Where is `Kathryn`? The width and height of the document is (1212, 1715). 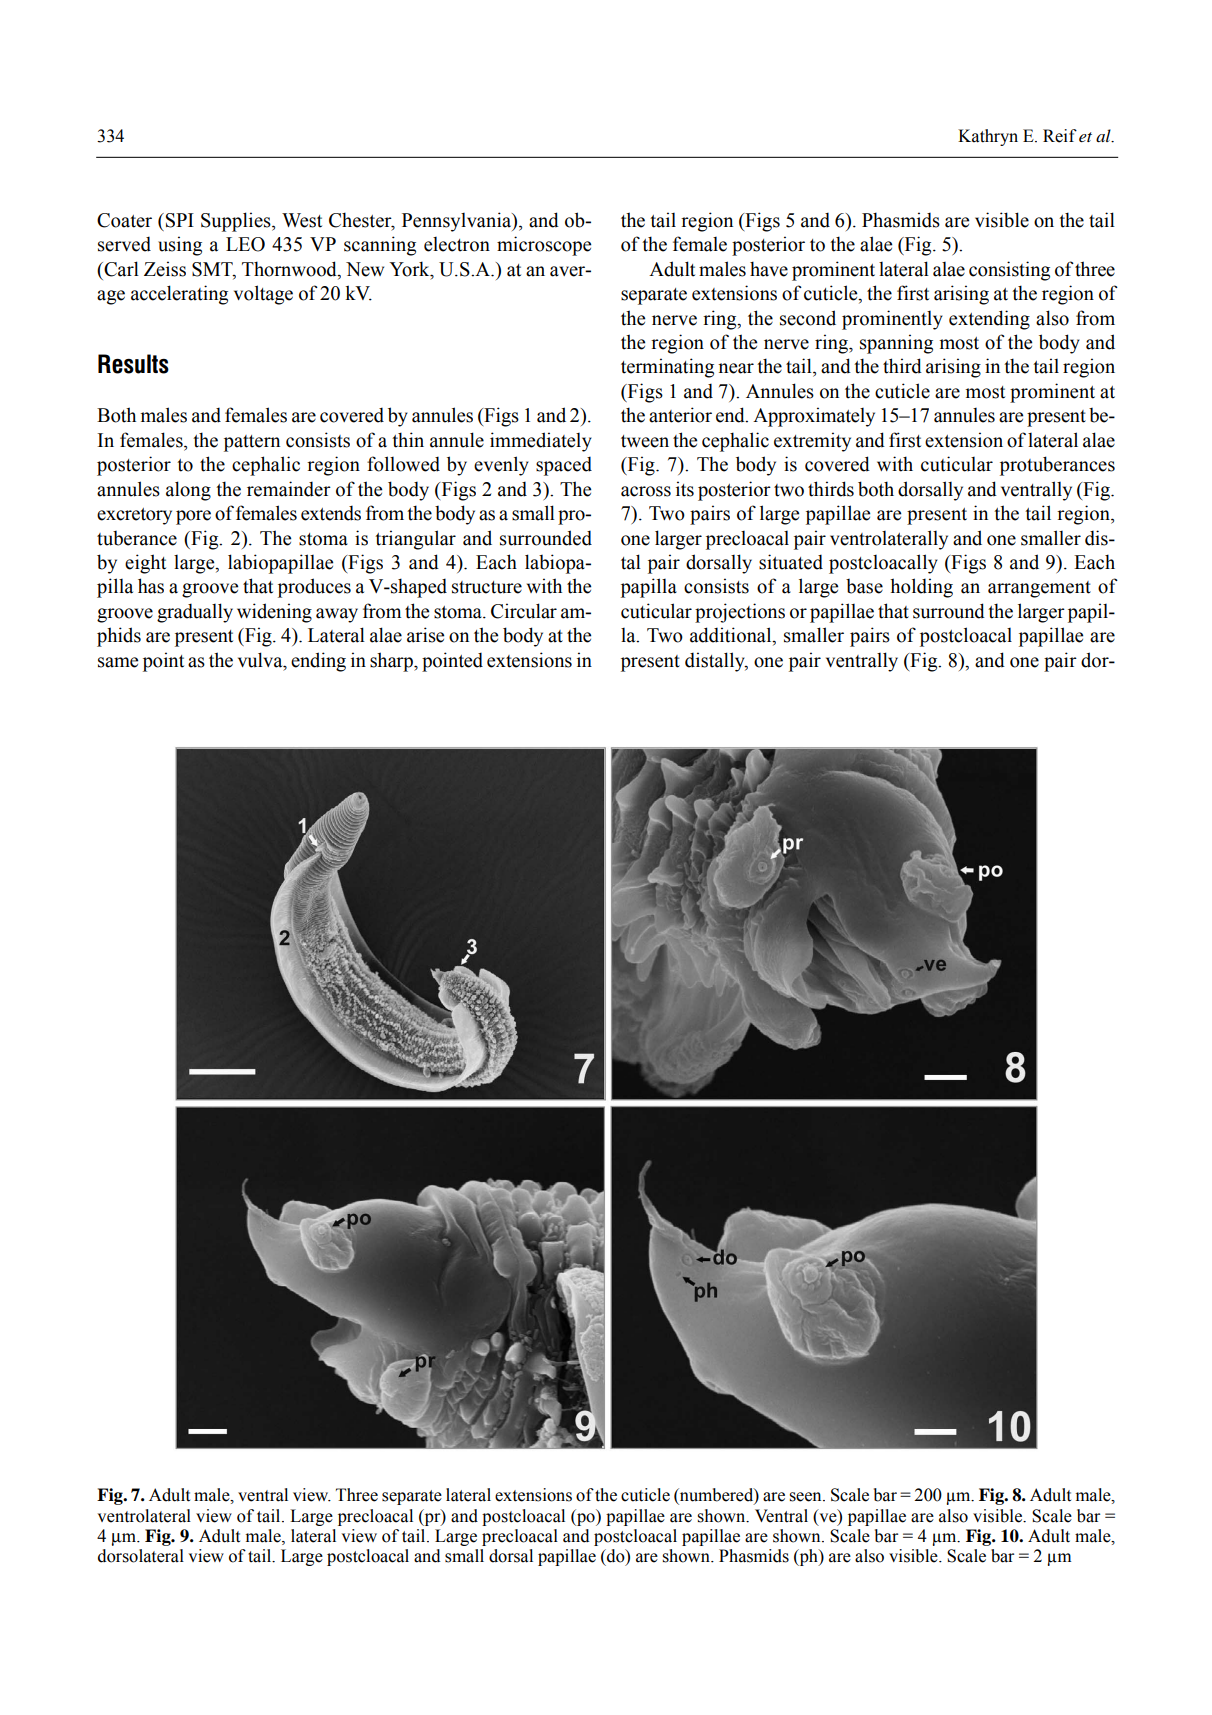
Kathryn is located at coordinates (988, 137).
